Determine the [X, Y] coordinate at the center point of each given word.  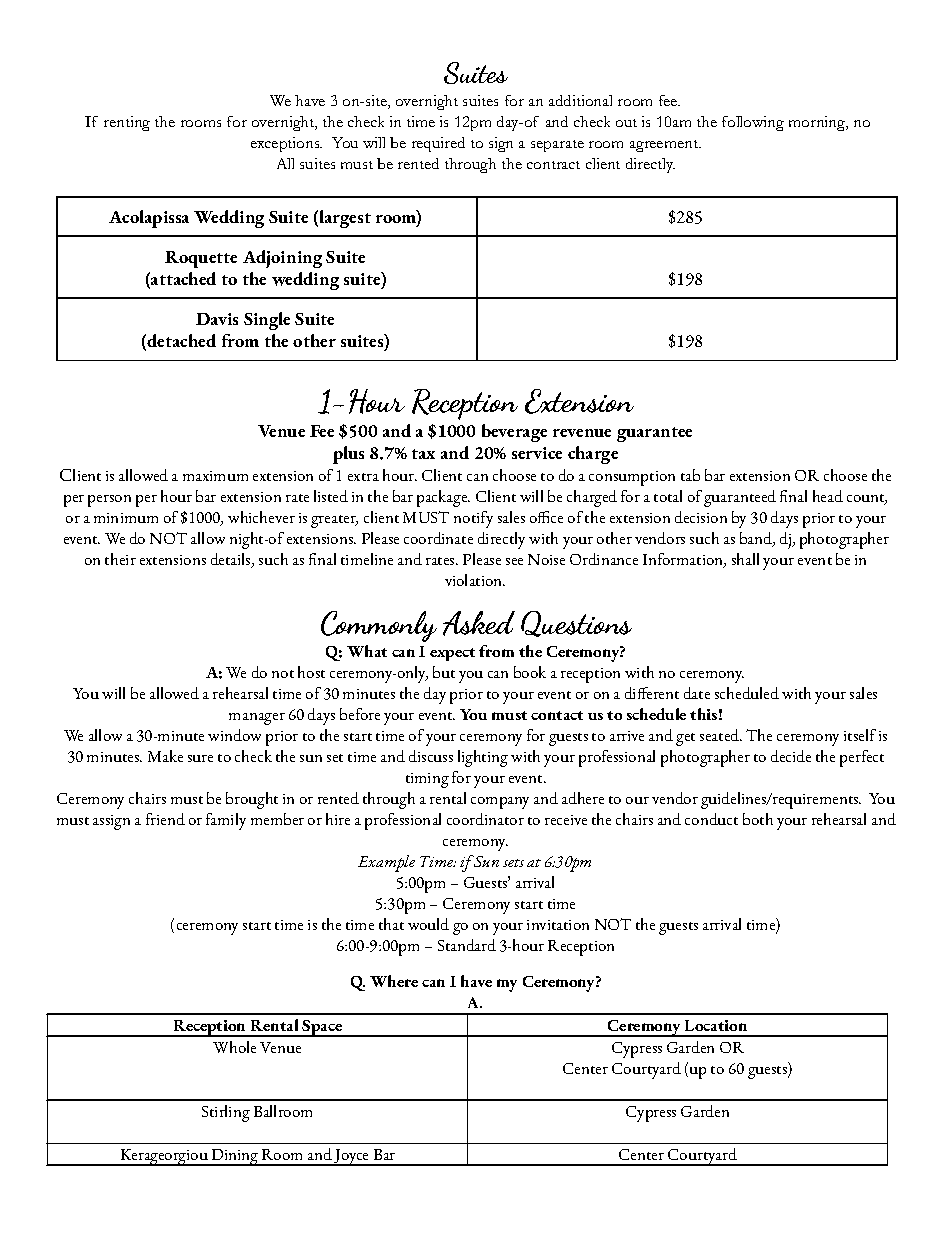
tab [690, 475]
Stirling [226, 1113]
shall [745, 559]
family [226, 821]
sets [513, 863]
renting [127, 123]
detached [181, 340]
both [758, 819]
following [753, 123]
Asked [479, 623]
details [232, 560]
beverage [514, 433]
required [438, 144]
